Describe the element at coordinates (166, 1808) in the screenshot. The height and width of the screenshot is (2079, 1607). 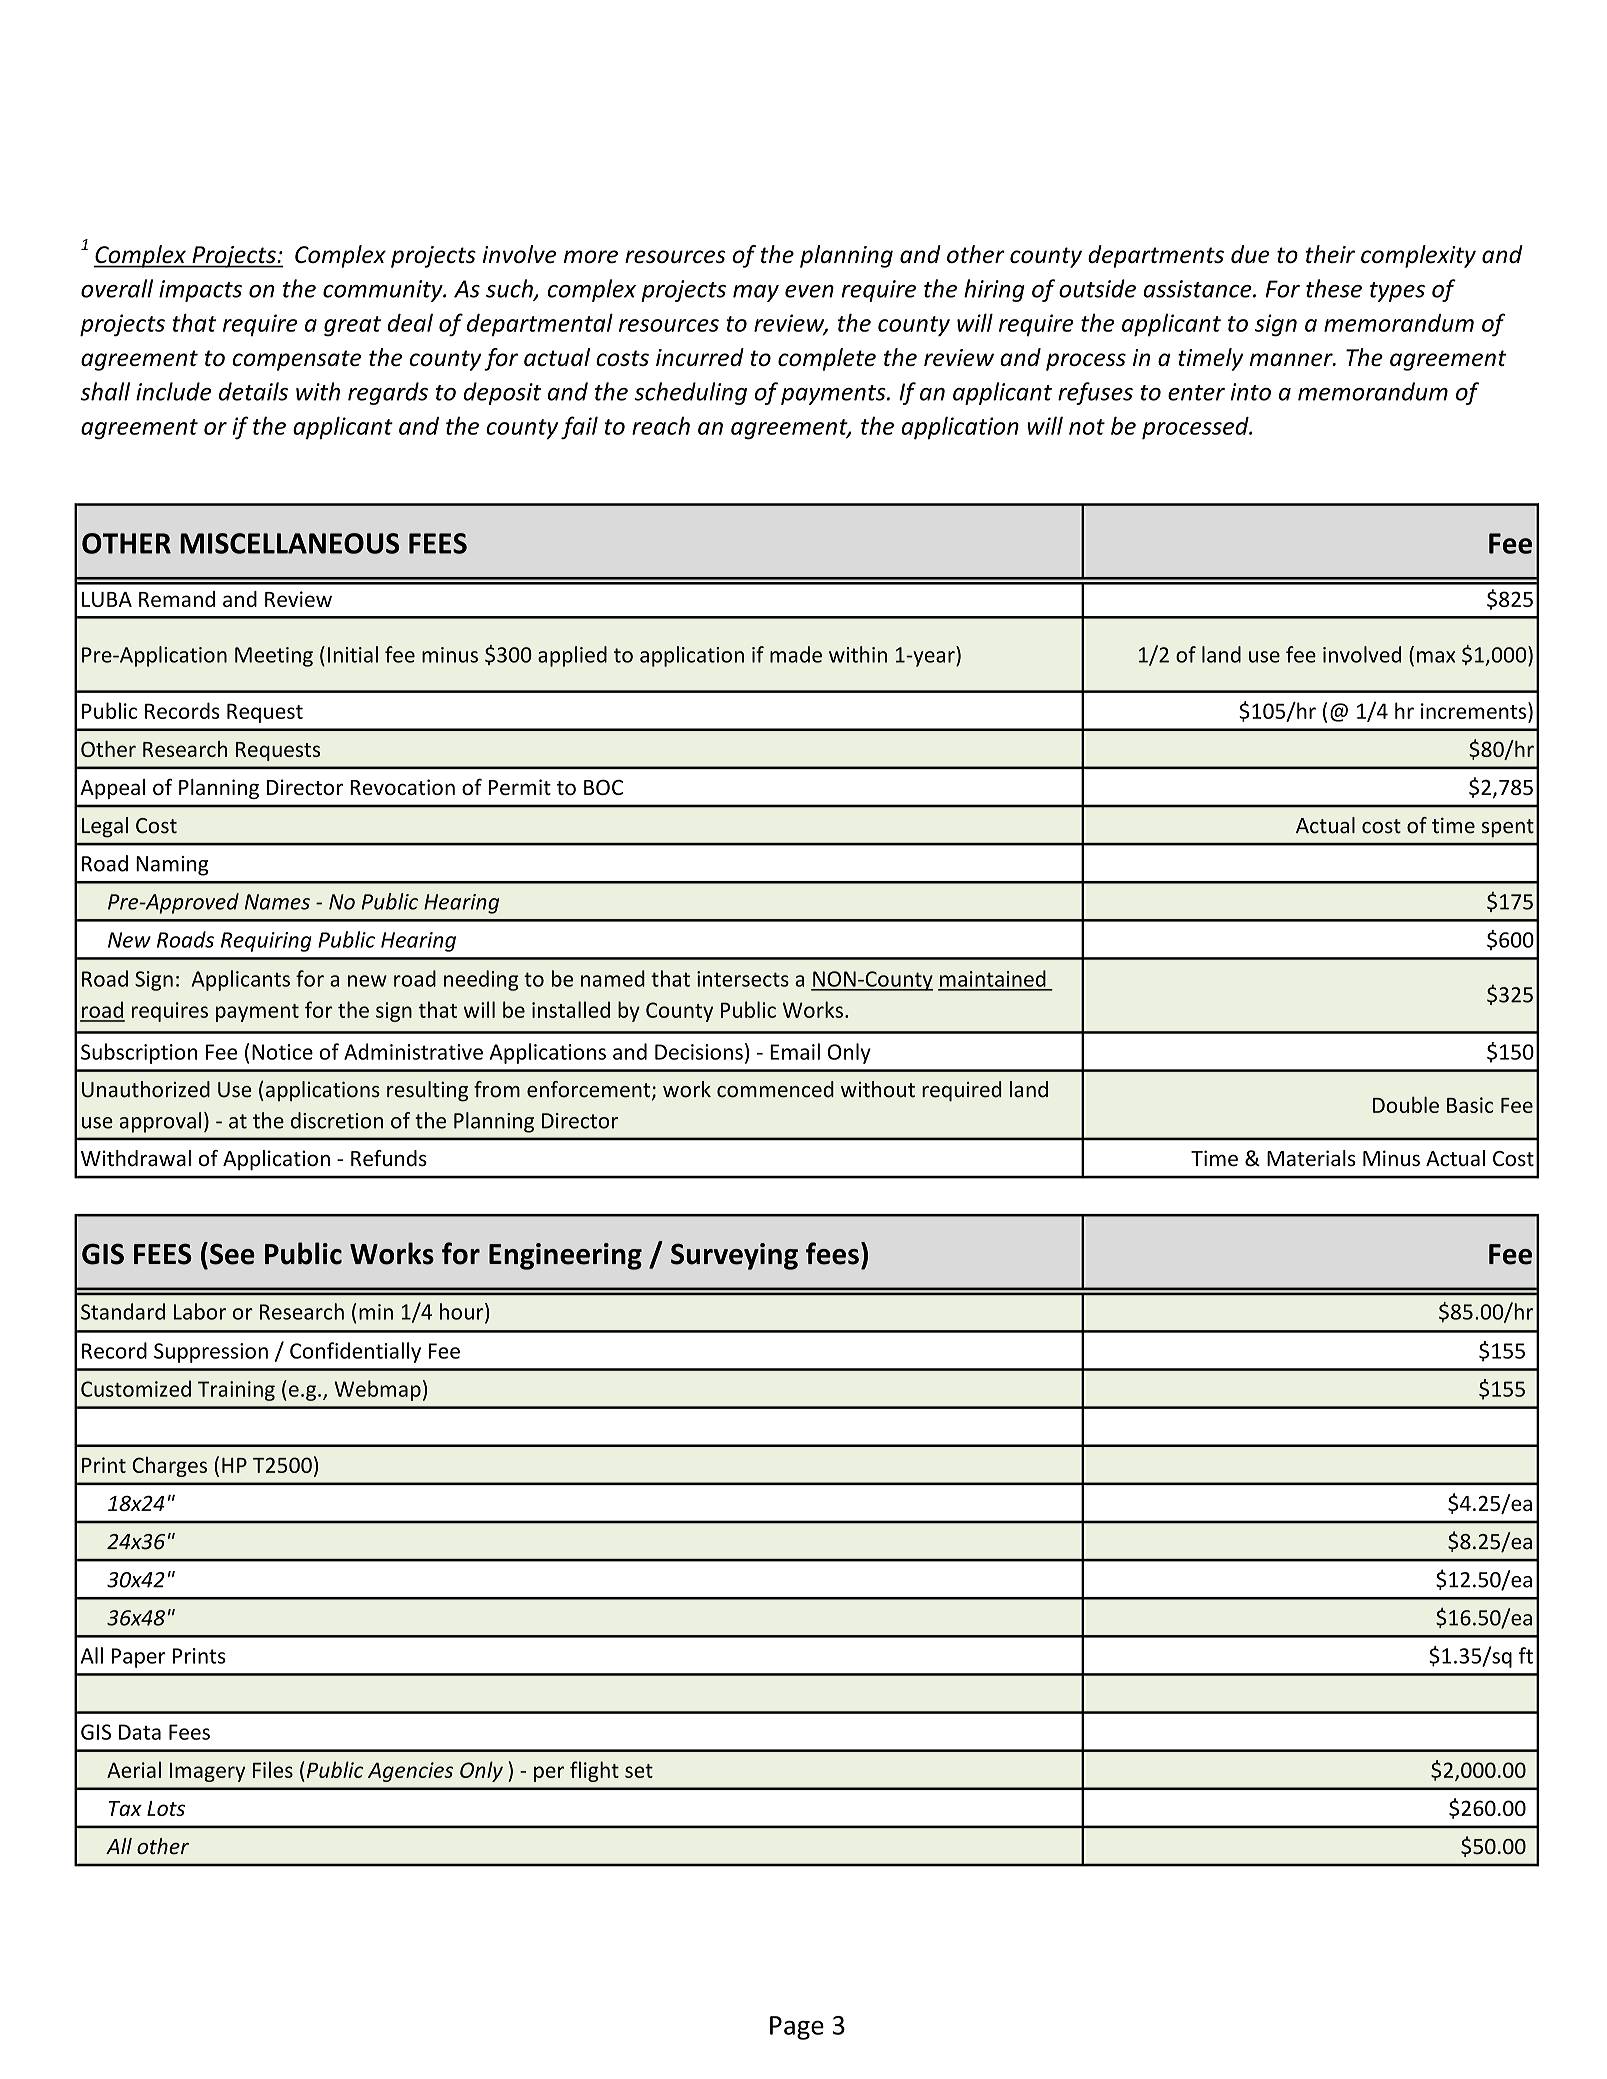
I see `Lots` at that location.
